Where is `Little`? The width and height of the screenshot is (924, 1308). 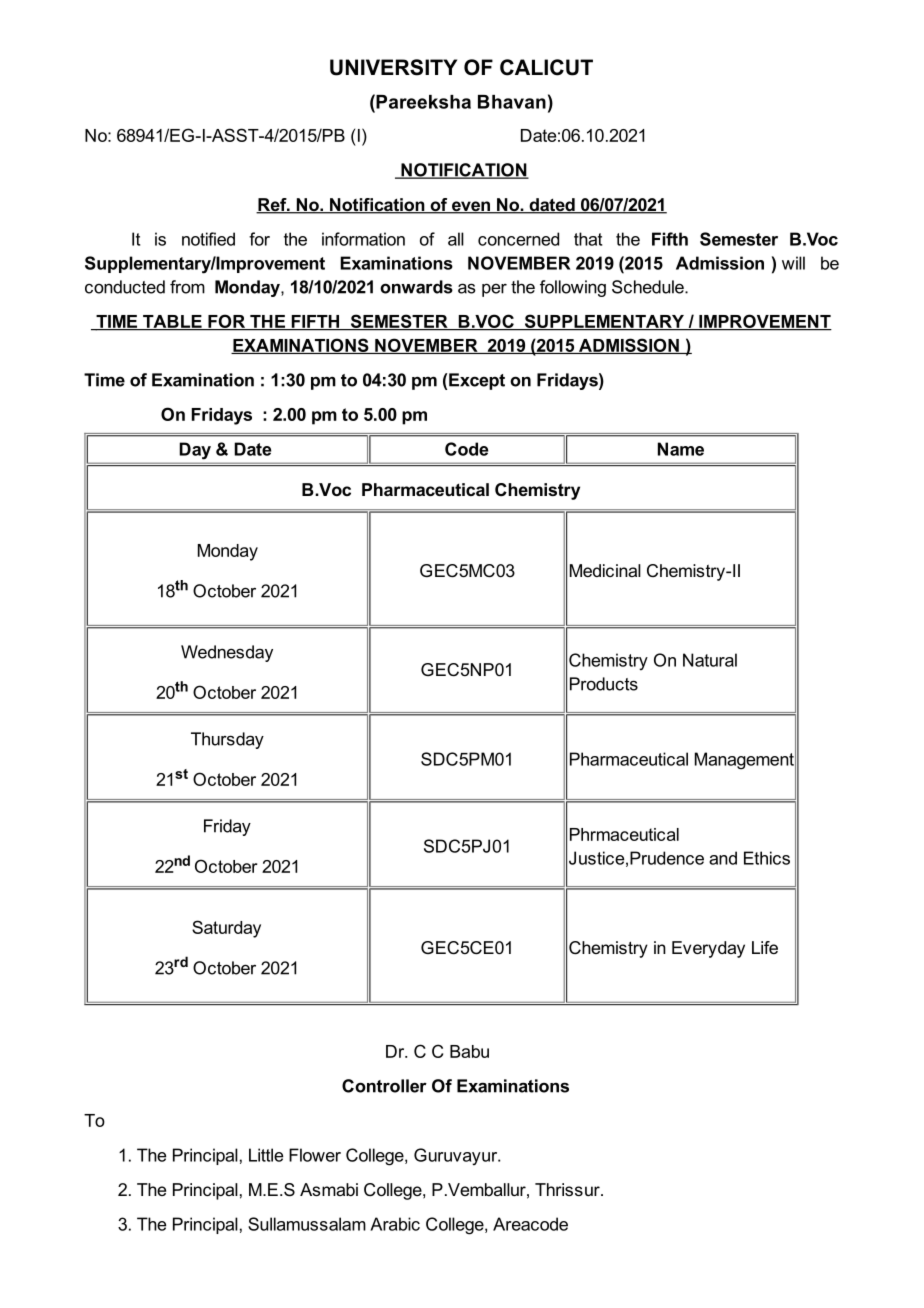 Little is located at coordinates (266, 1155).
